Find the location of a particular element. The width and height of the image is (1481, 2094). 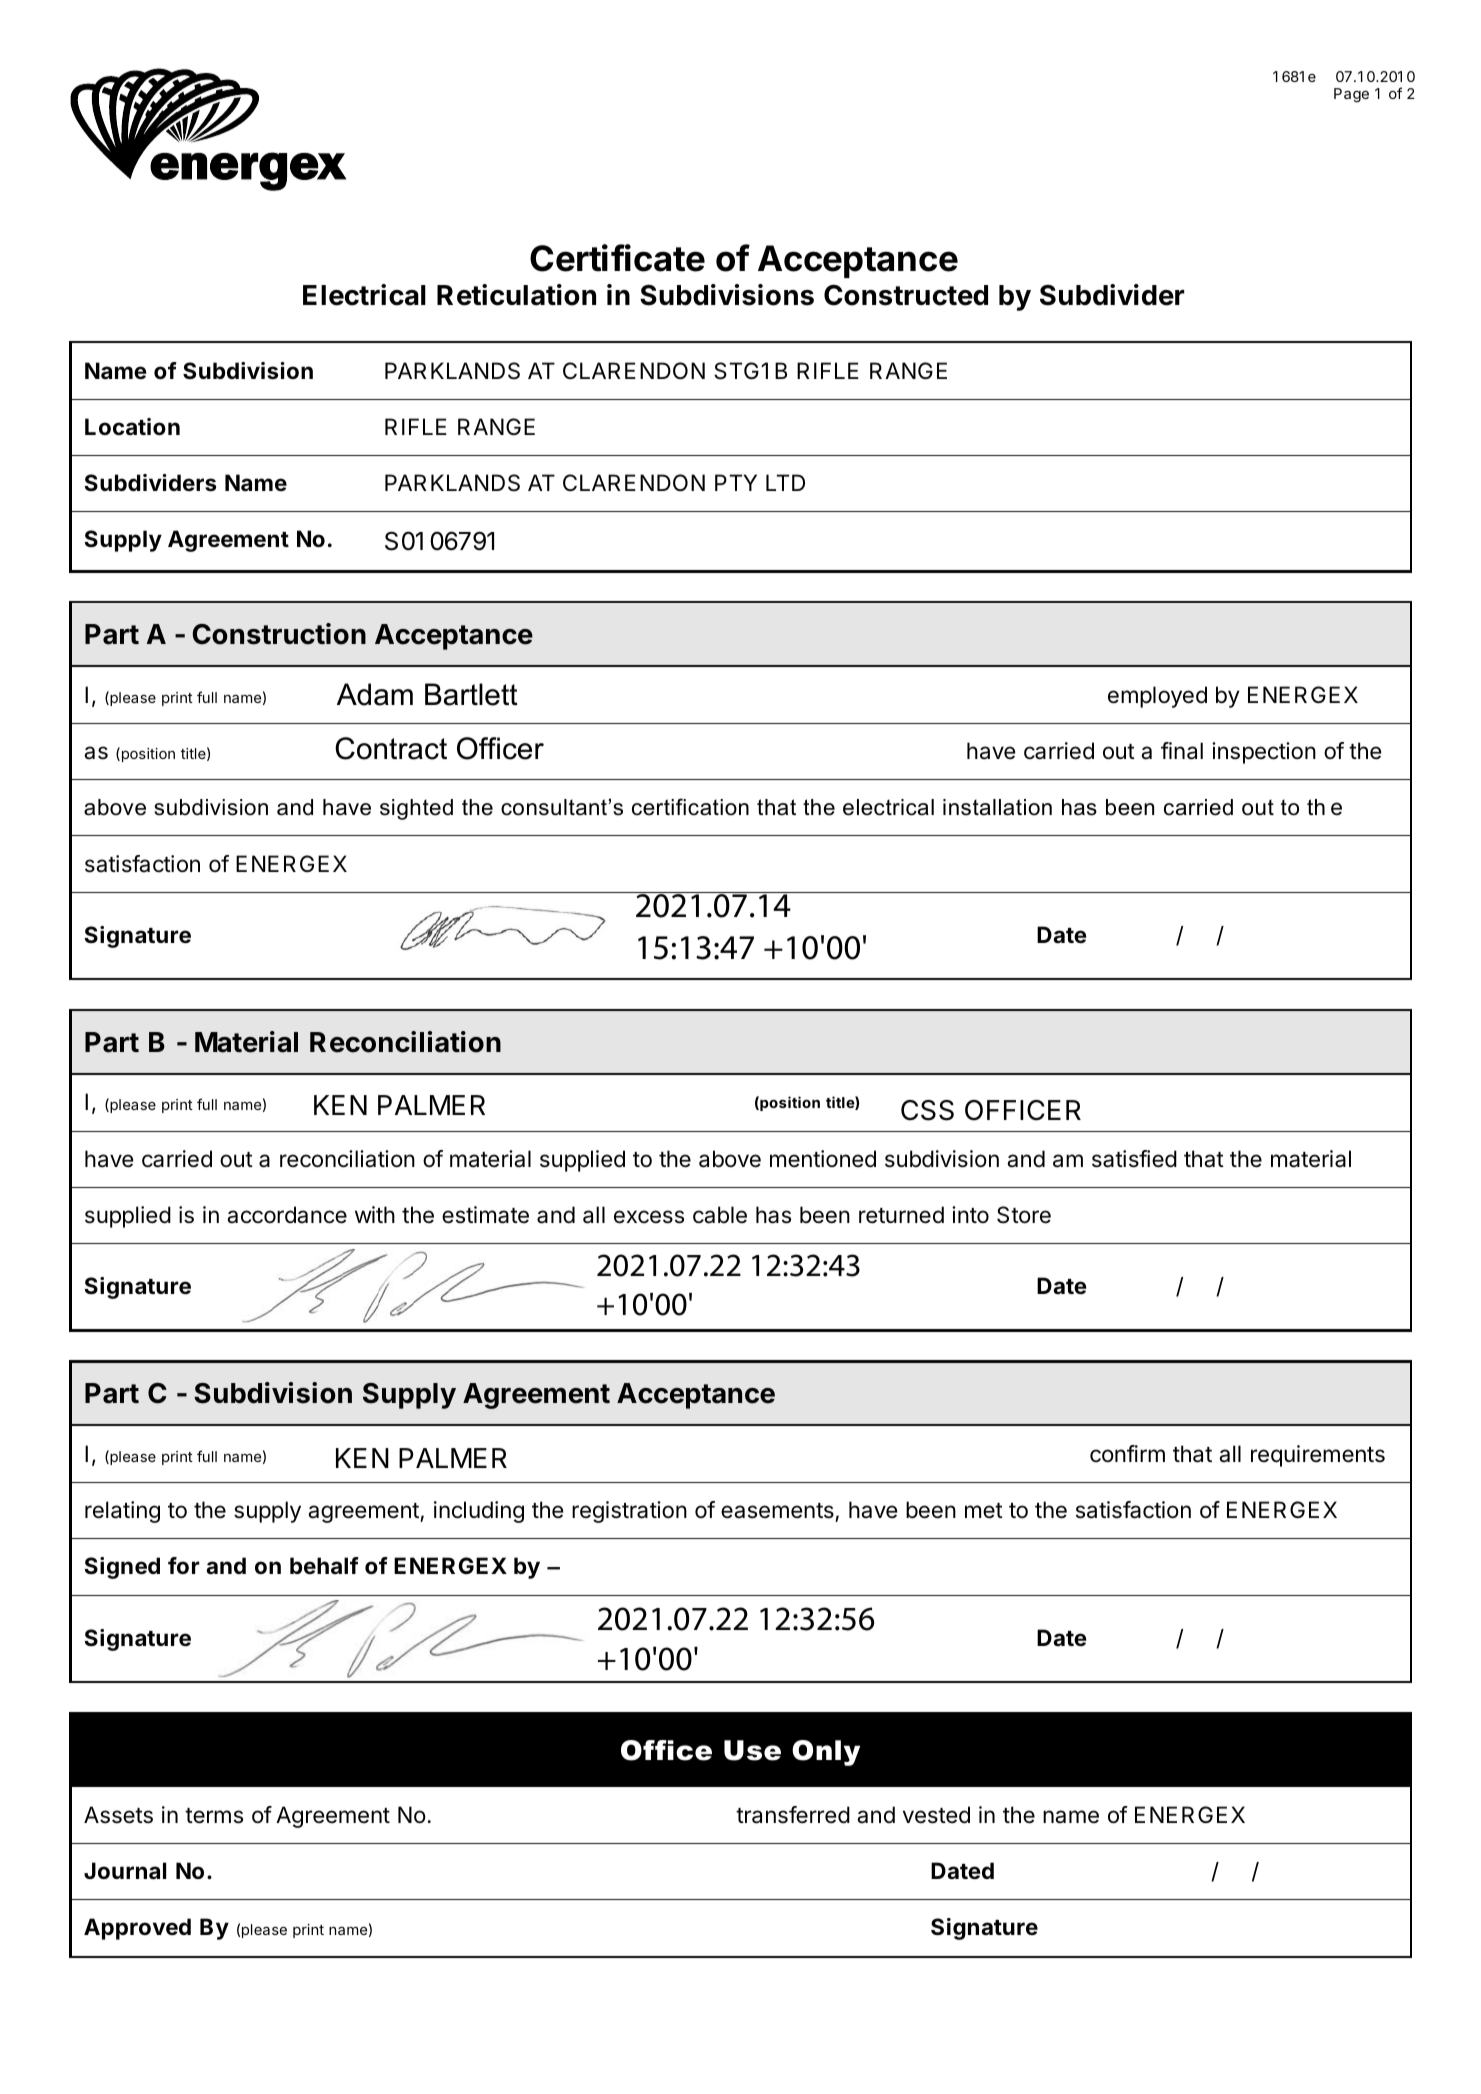

transferred is located at coordinates (793, 1815).
